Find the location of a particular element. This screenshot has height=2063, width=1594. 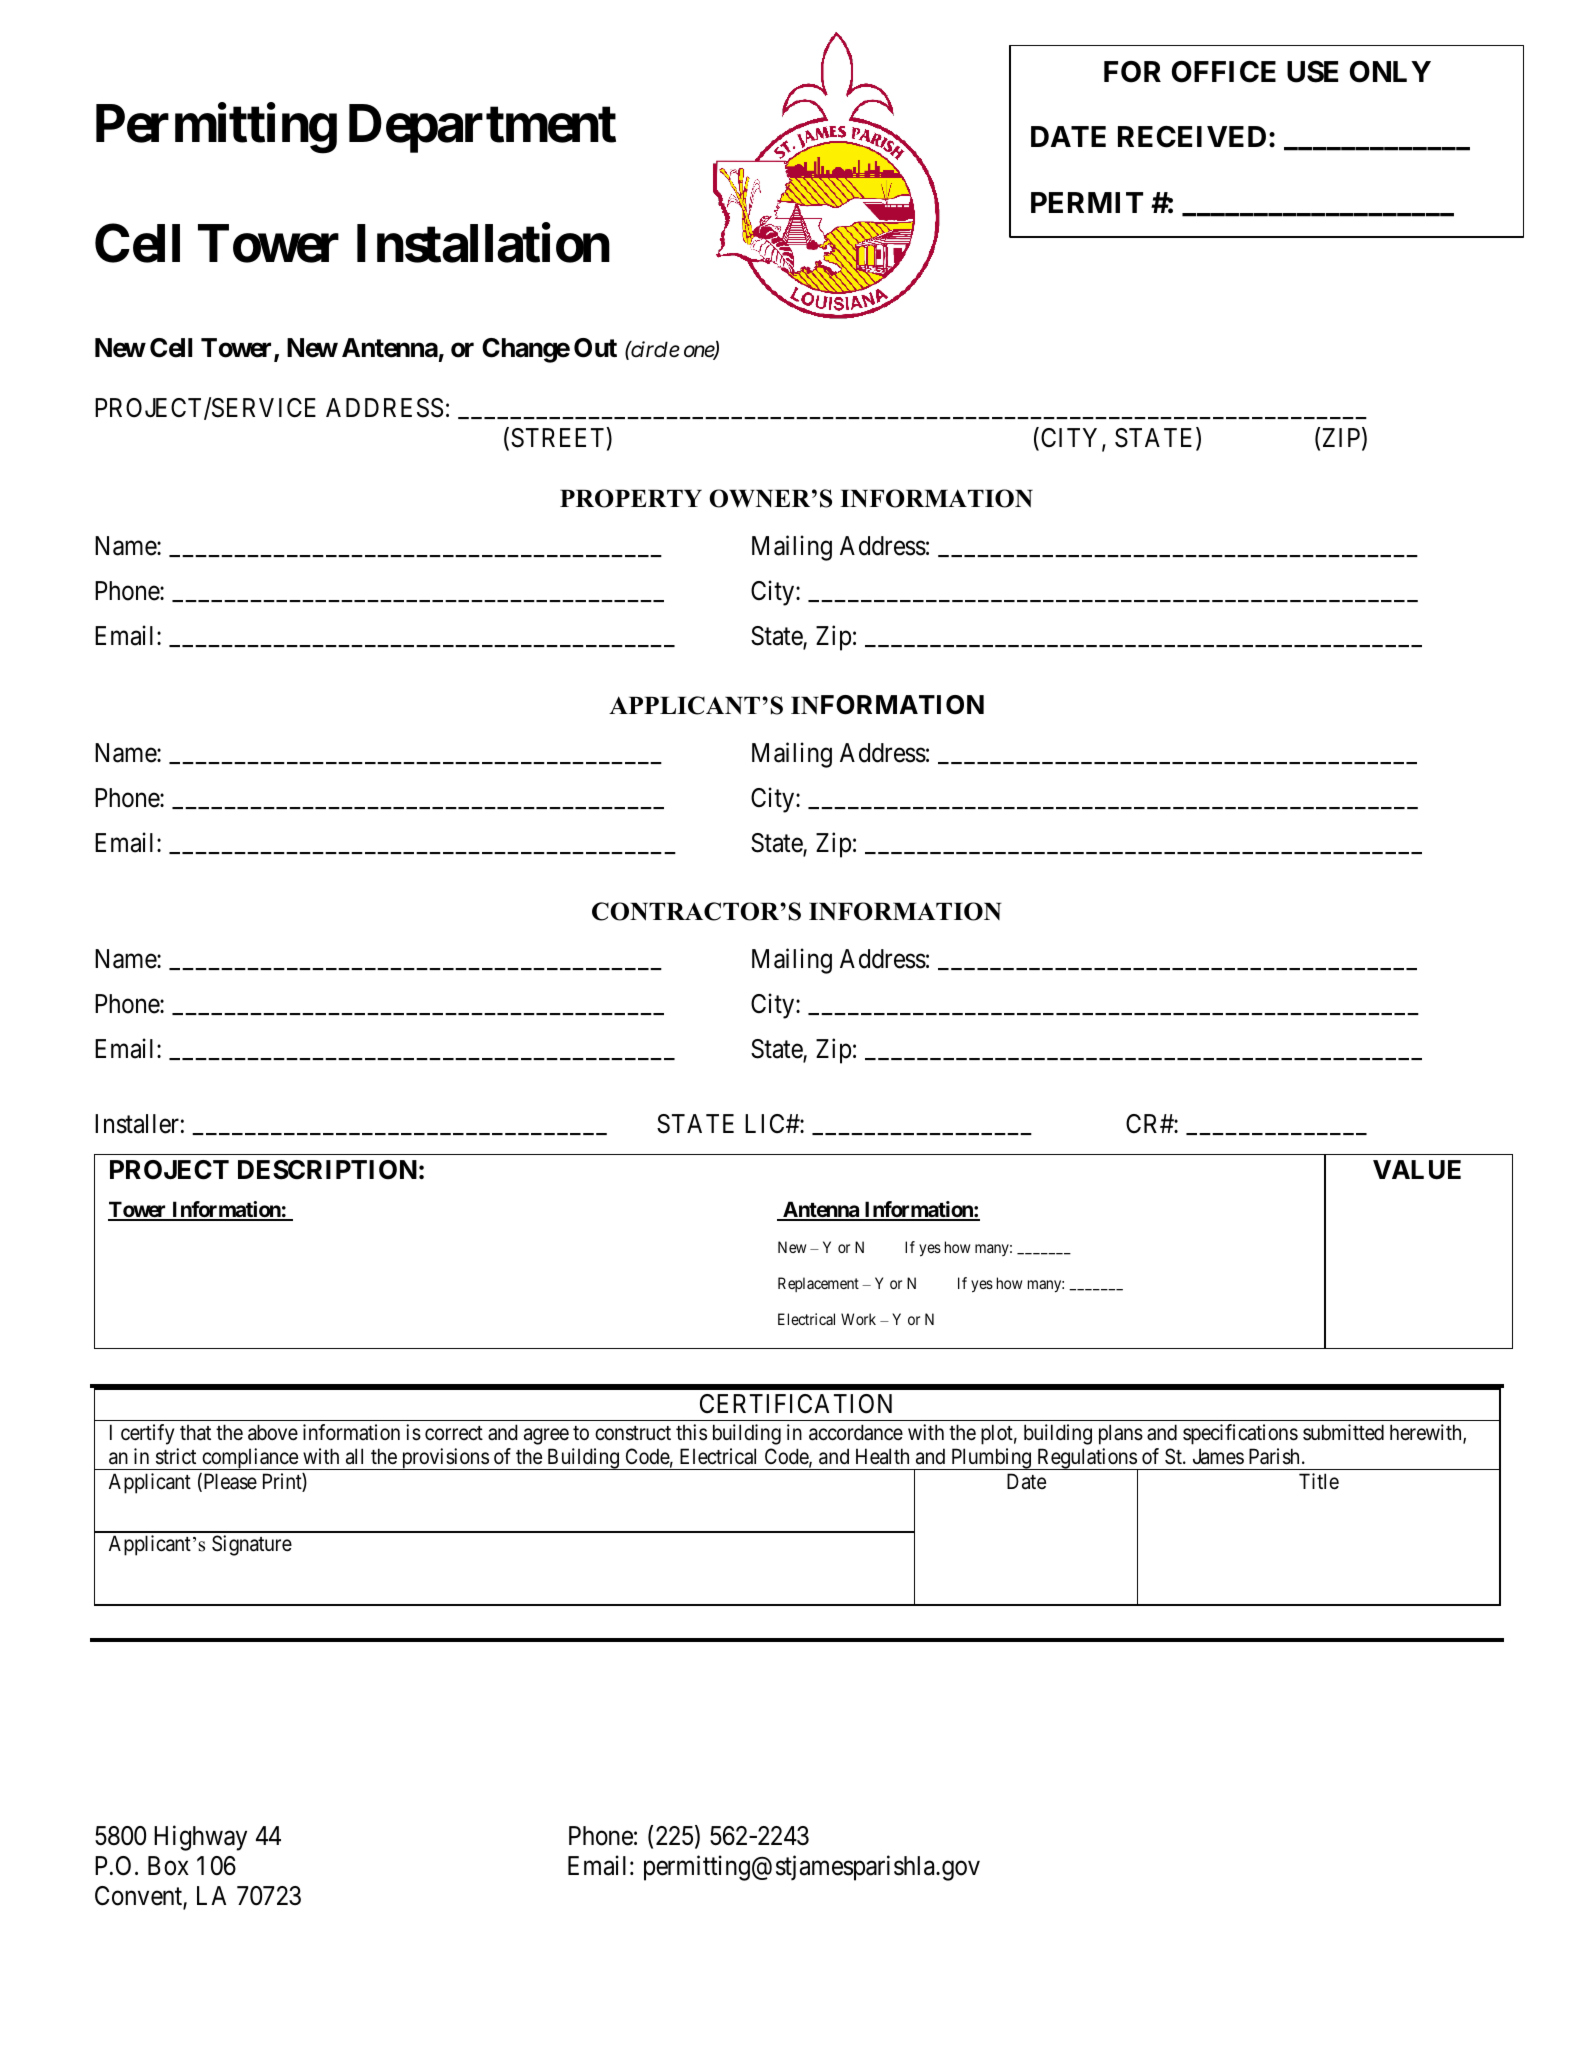

VALUE is located at coordinates (1417, 1170).
